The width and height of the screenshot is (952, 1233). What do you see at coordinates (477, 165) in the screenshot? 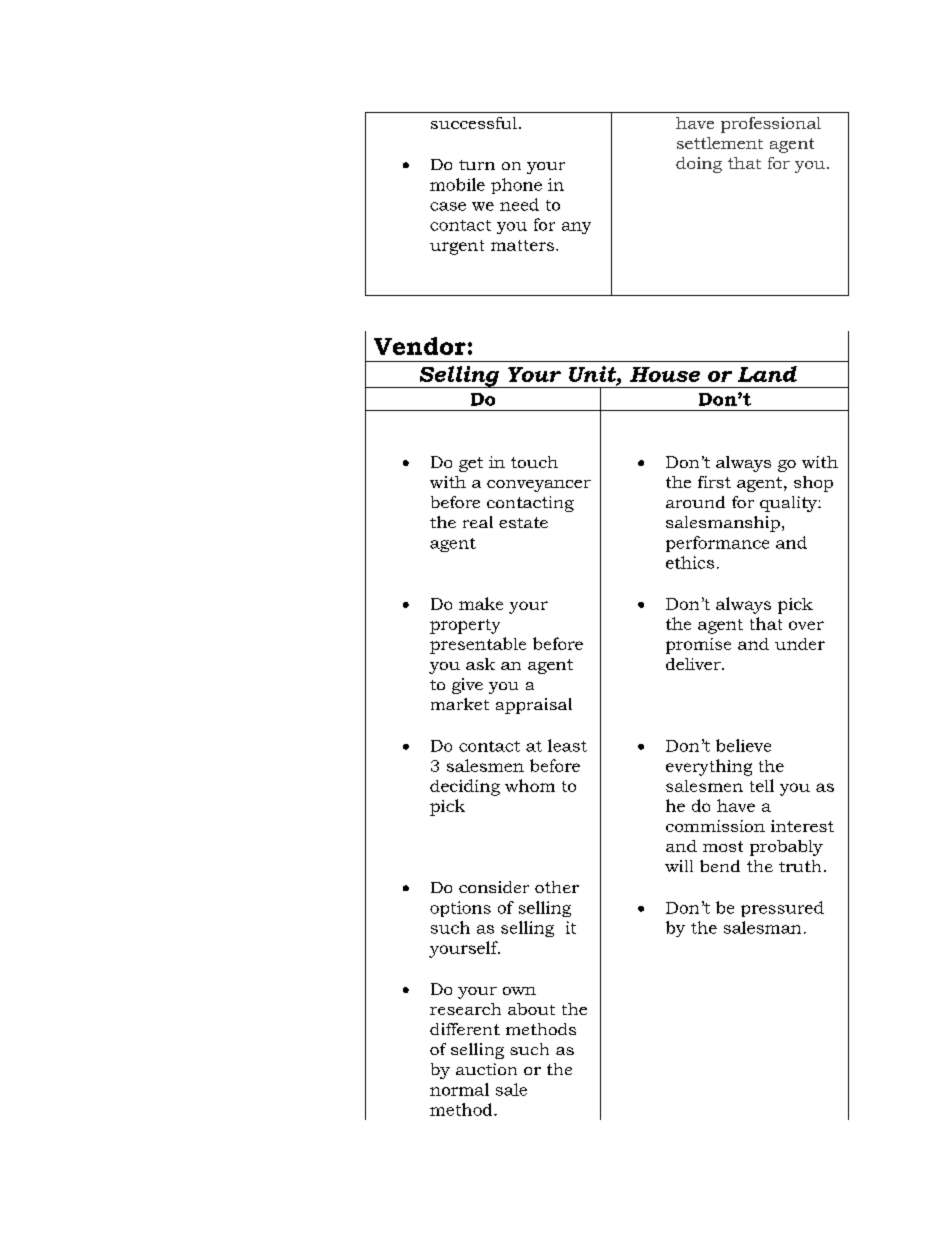
I see `turn` at bounding box center [477, 165].
